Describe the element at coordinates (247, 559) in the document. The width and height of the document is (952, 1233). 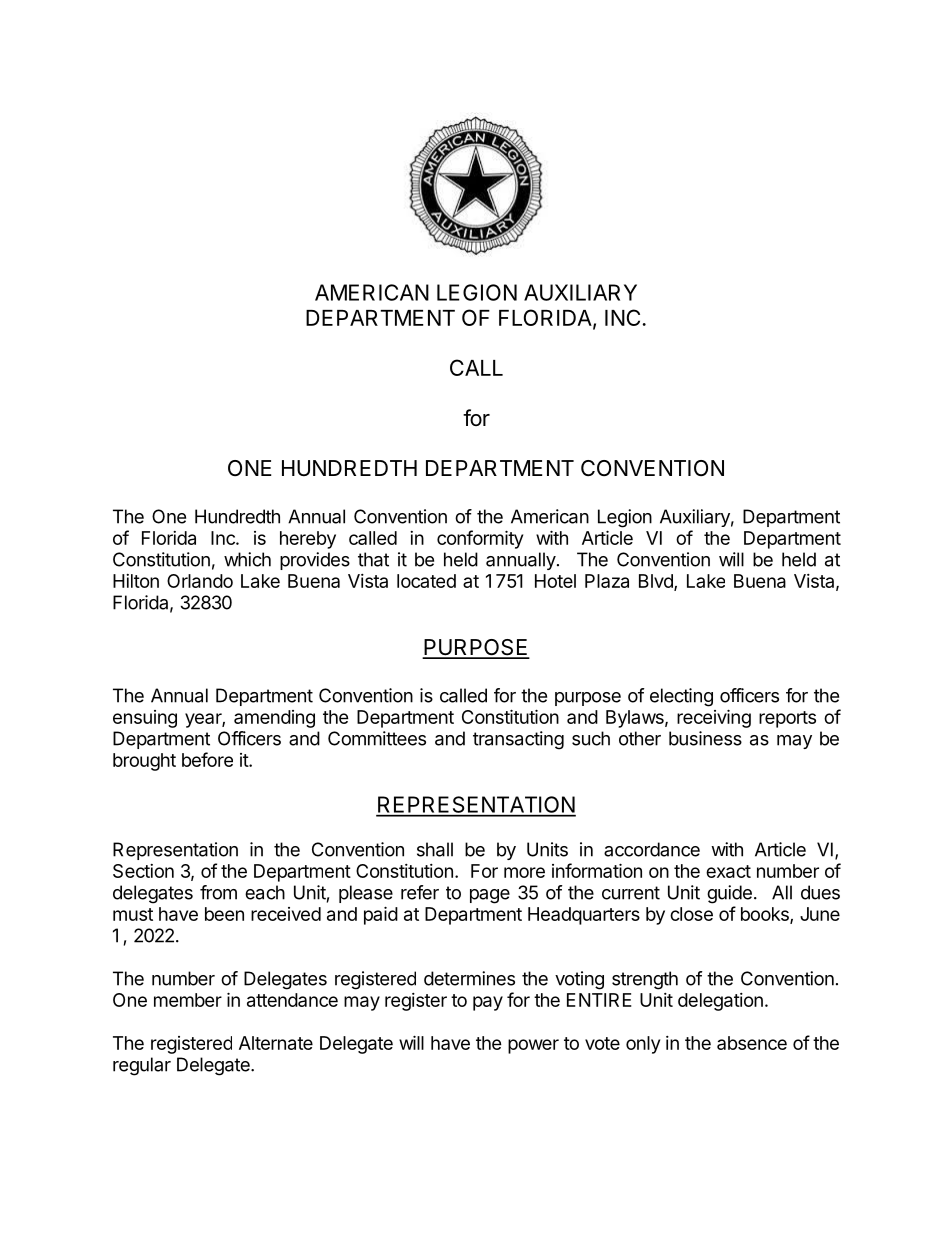
I see `which` at that location.
